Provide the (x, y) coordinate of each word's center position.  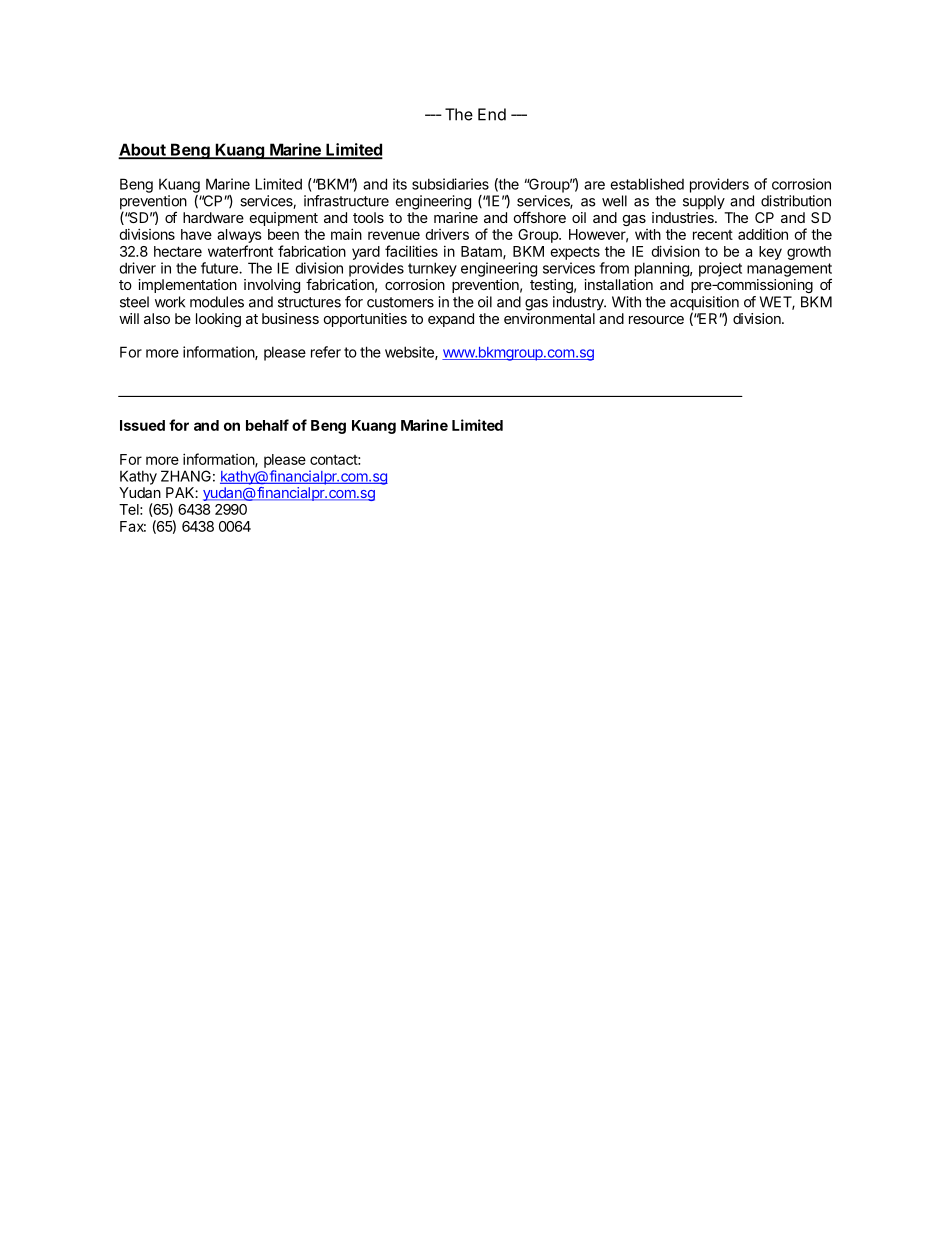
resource (656, 320)
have (196, 234)
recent (713, 235)
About (143, 150)
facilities (411, 251)
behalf (267, 425)
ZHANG (186, 476)
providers (719, 185)
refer (326, 352)
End (492, 114)
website (410, 353)
